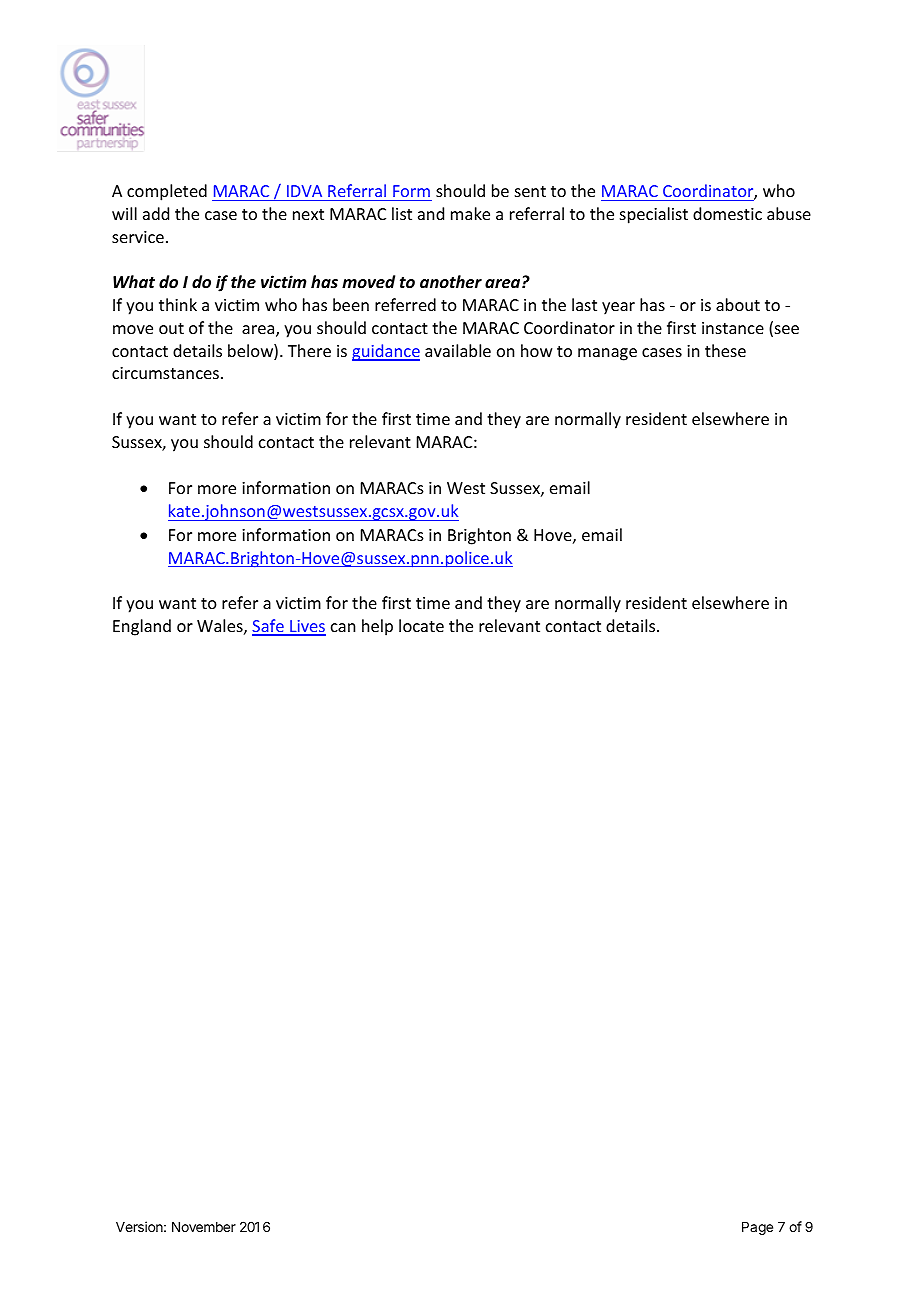 This image has width=924, height=1308. What do you see at coordinates (421, 625) in the image?
I see `locate` at bounding box center [421, 625].
